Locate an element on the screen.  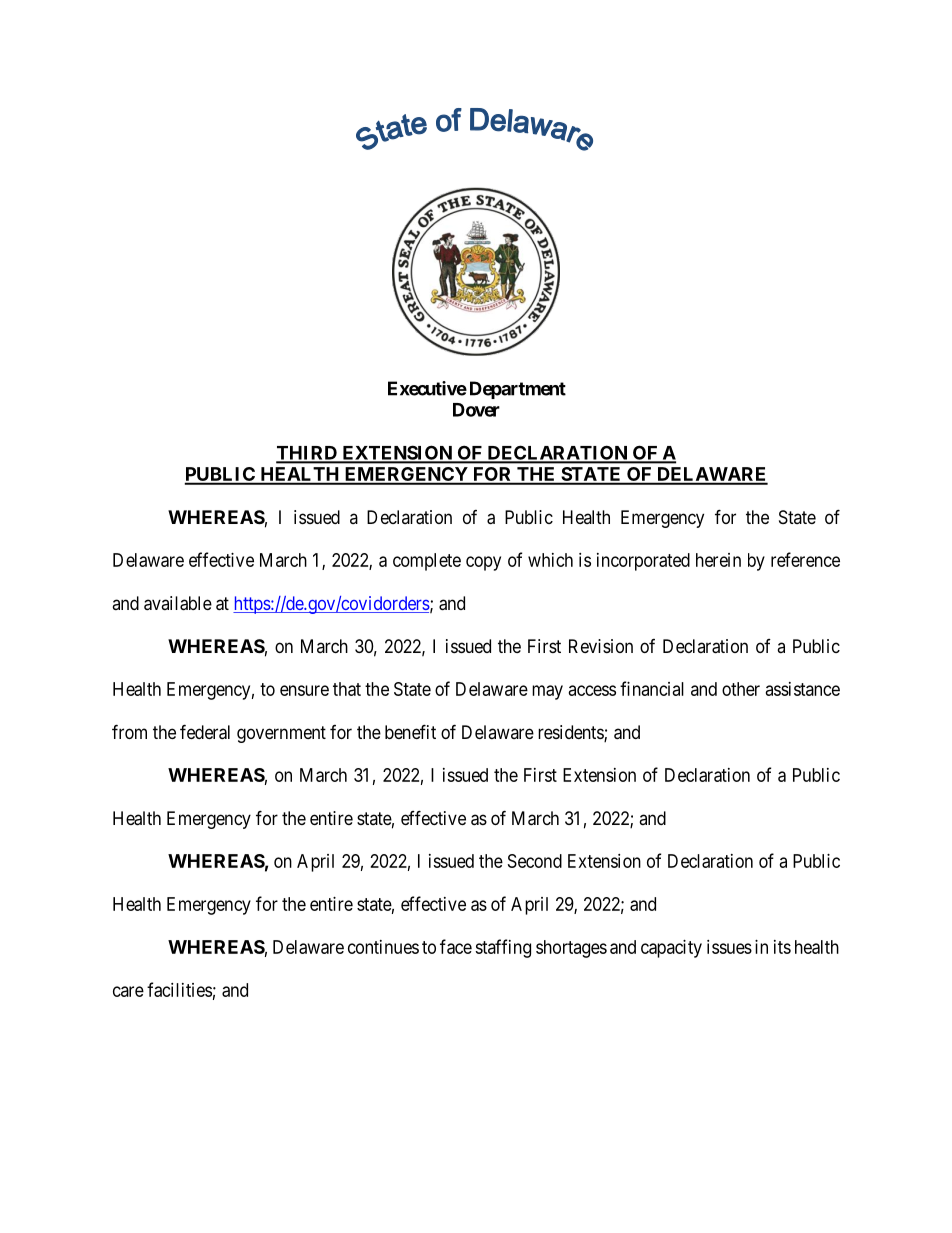
herein is located at coordinates (718, 560).
